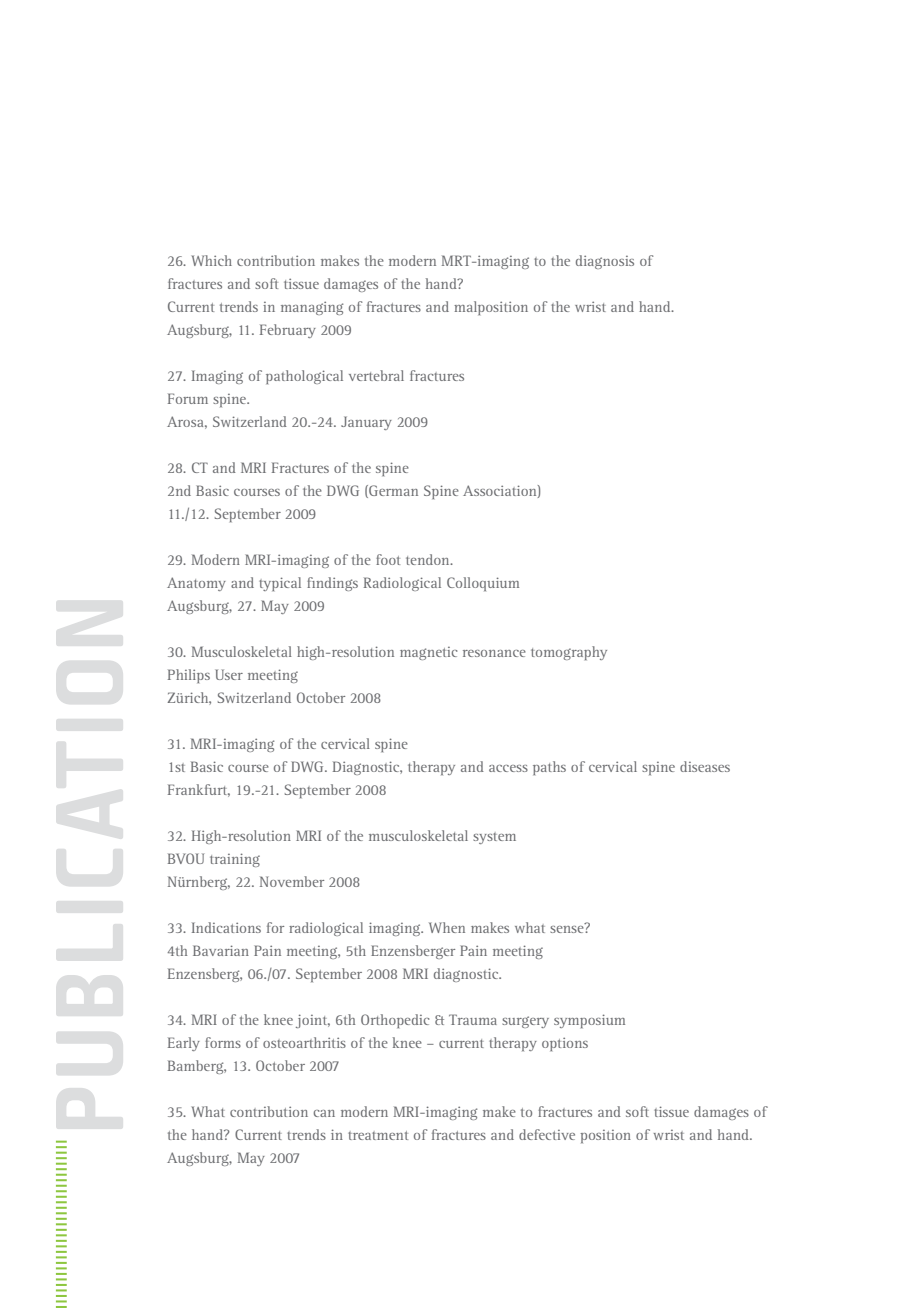  What do you see at coordinates (705, 766) in the screenshot?
I see `diseases` at bounding box center [705, 766].
